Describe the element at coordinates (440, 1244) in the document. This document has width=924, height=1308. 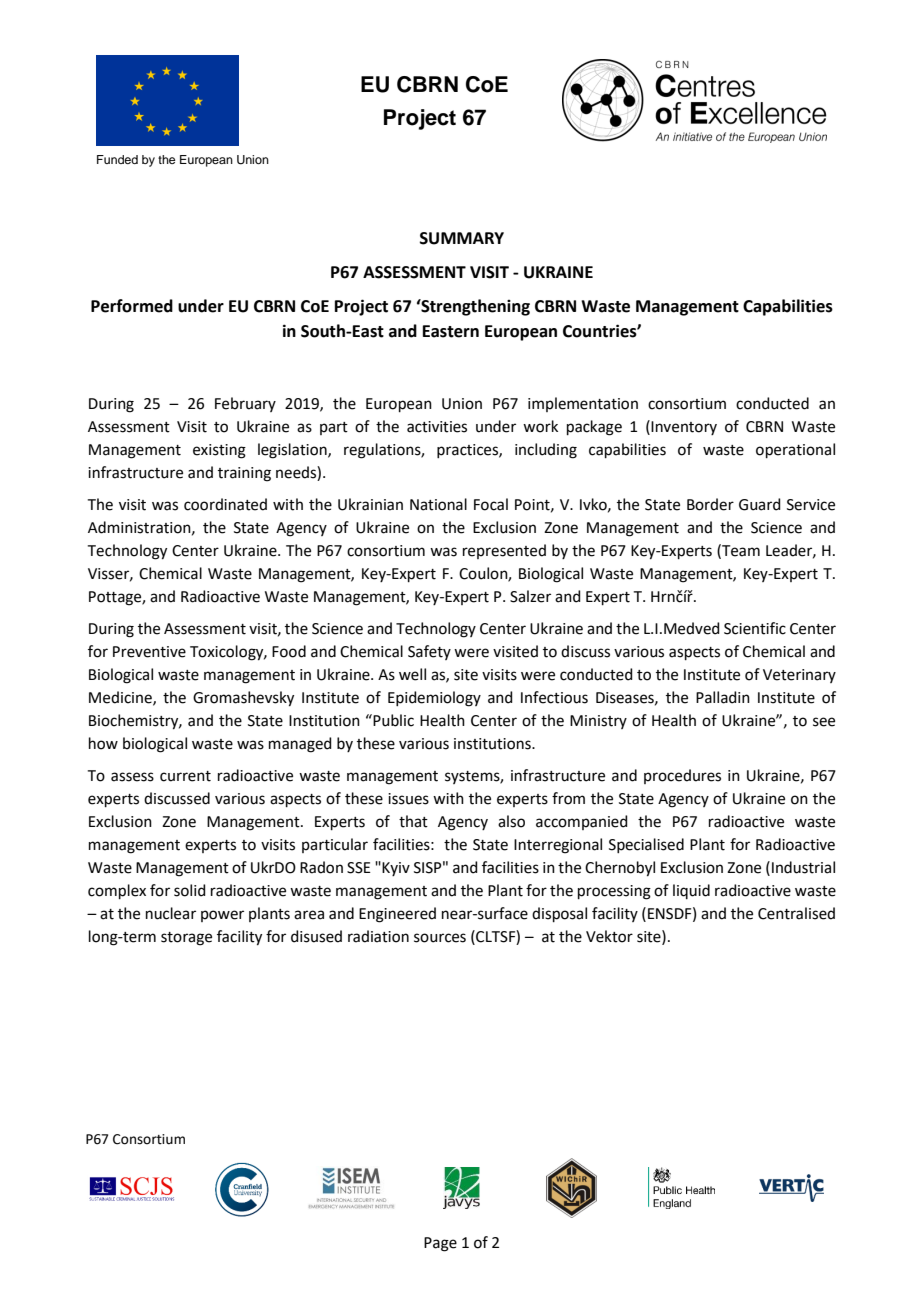
I see `Page` at that location.
